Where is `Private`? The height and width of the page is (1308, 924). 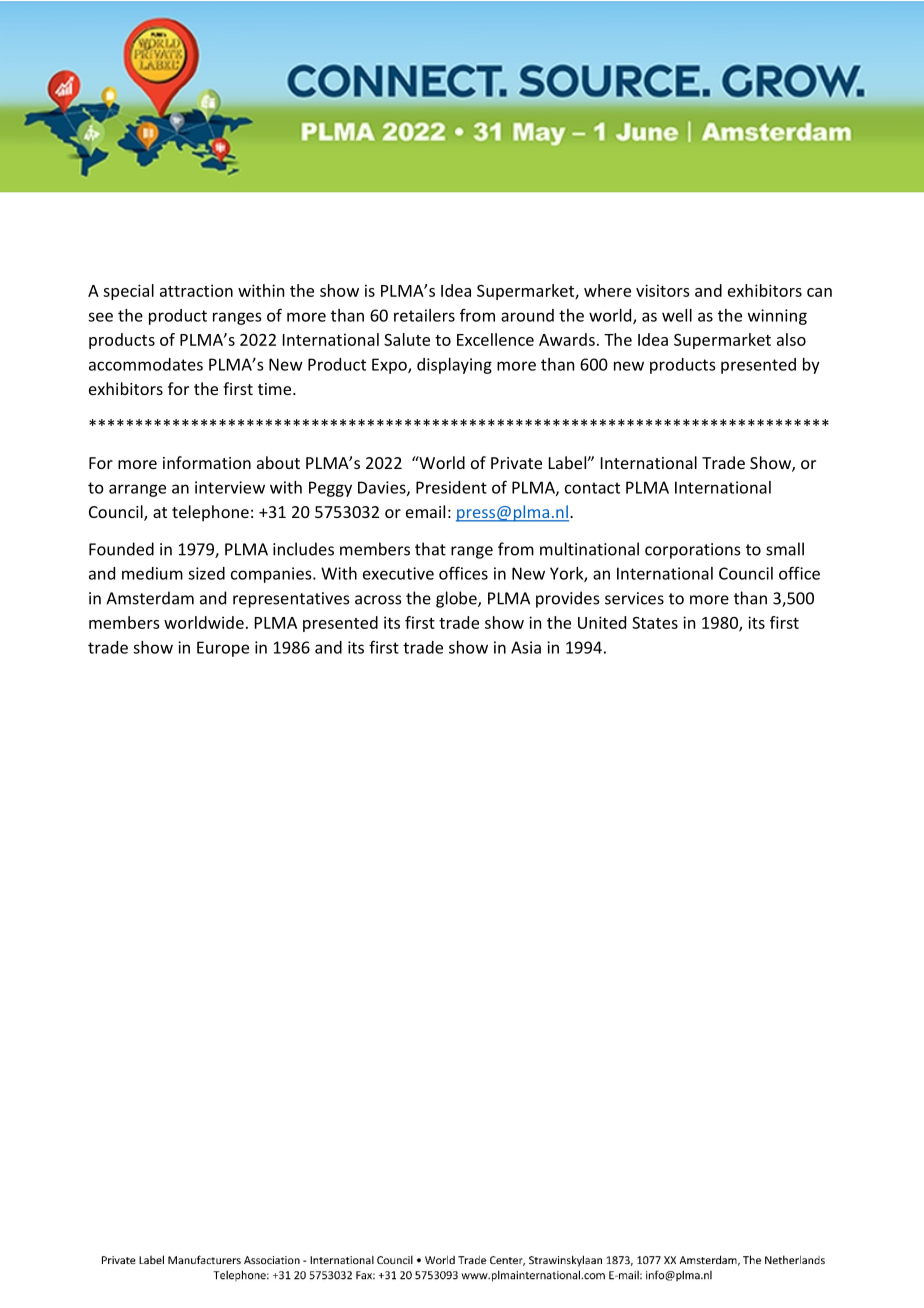
Private is located at coordinates (516, 463).
